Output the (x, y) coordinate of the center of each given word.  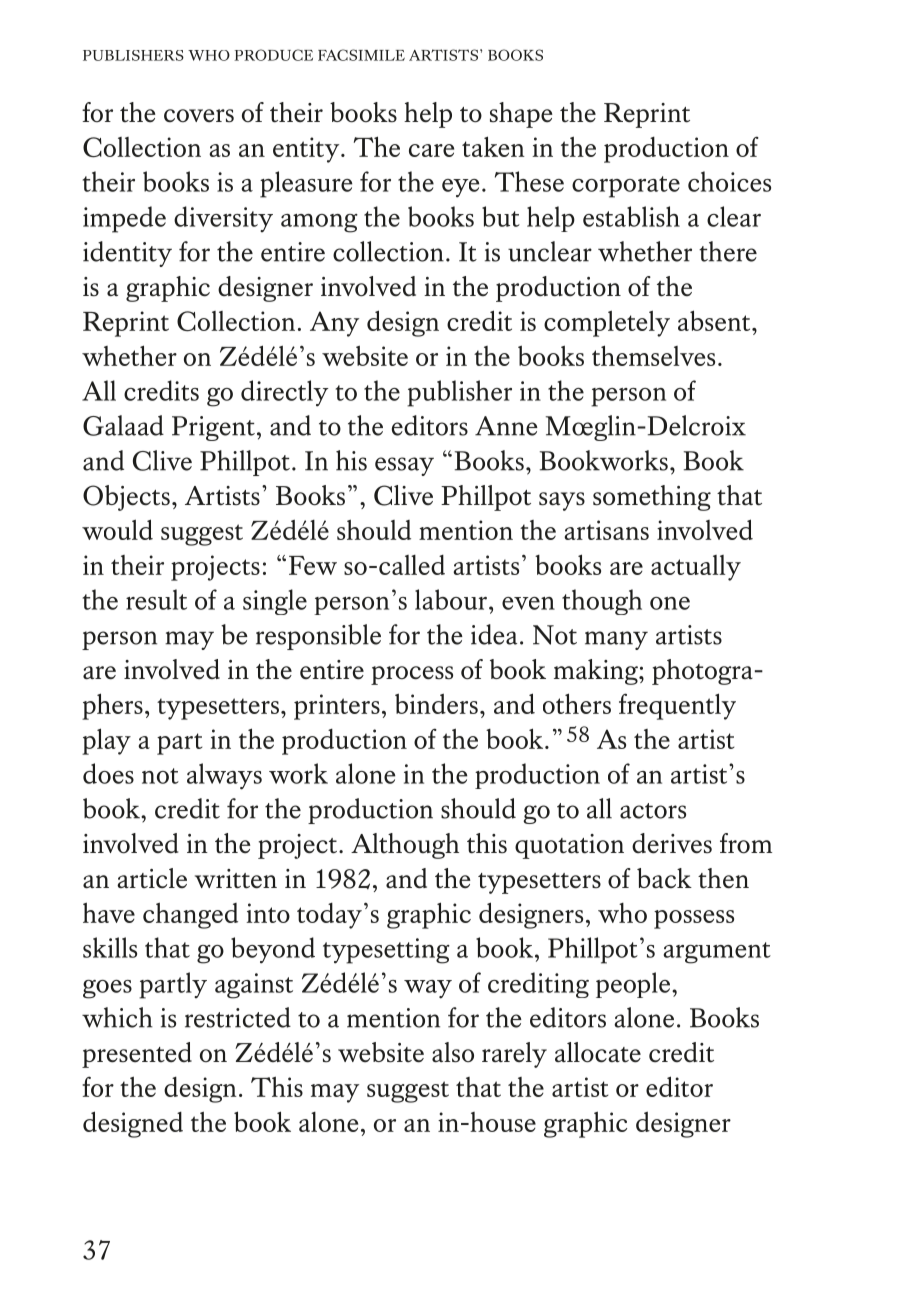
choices (729, 181)
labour (451, 599)
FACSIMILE (361, 55)
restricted (238, 1017)
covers (199, 116)
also (453, 1052)
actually (696, 568)
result (156, 599)
